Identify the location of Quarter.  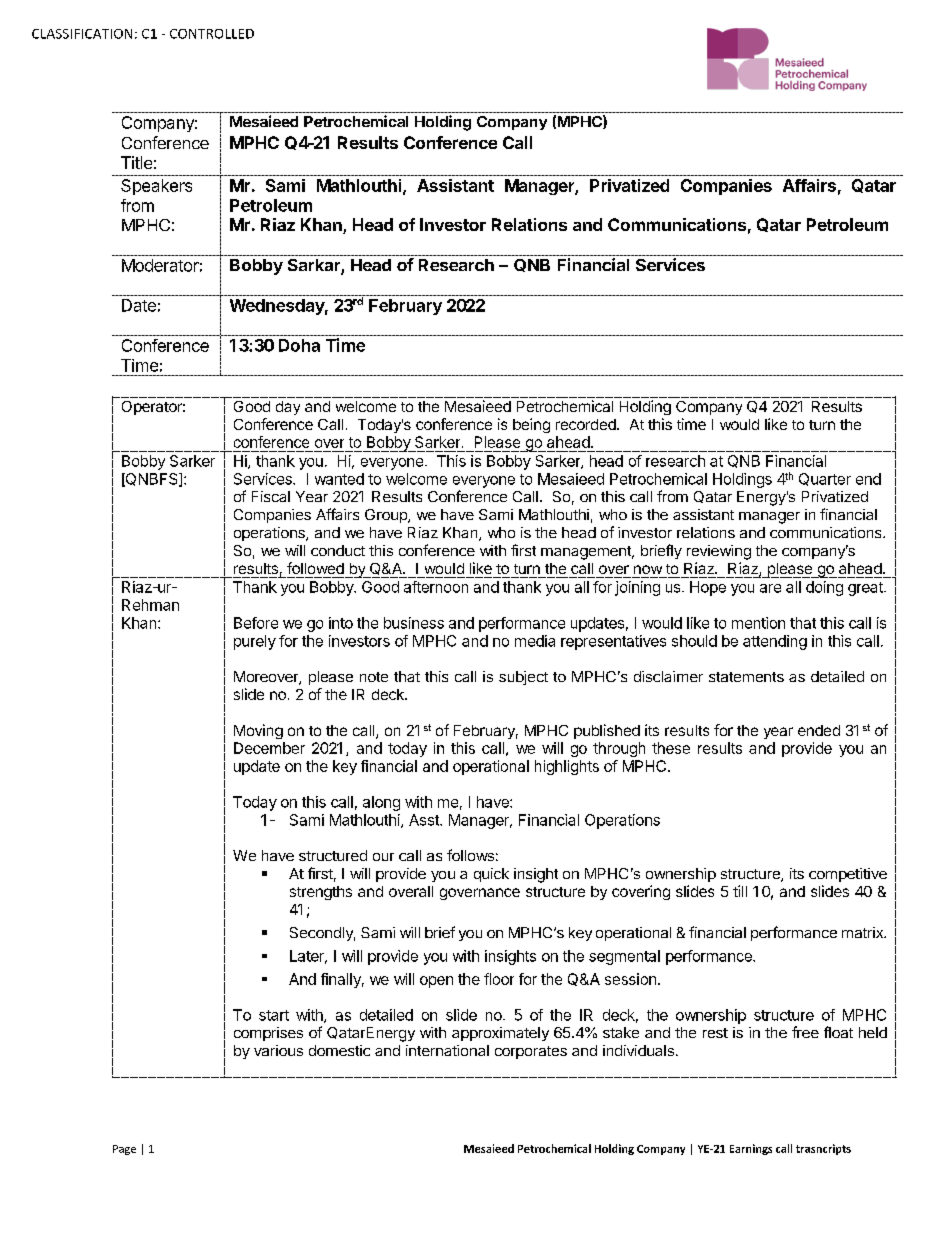
(825, 479).
